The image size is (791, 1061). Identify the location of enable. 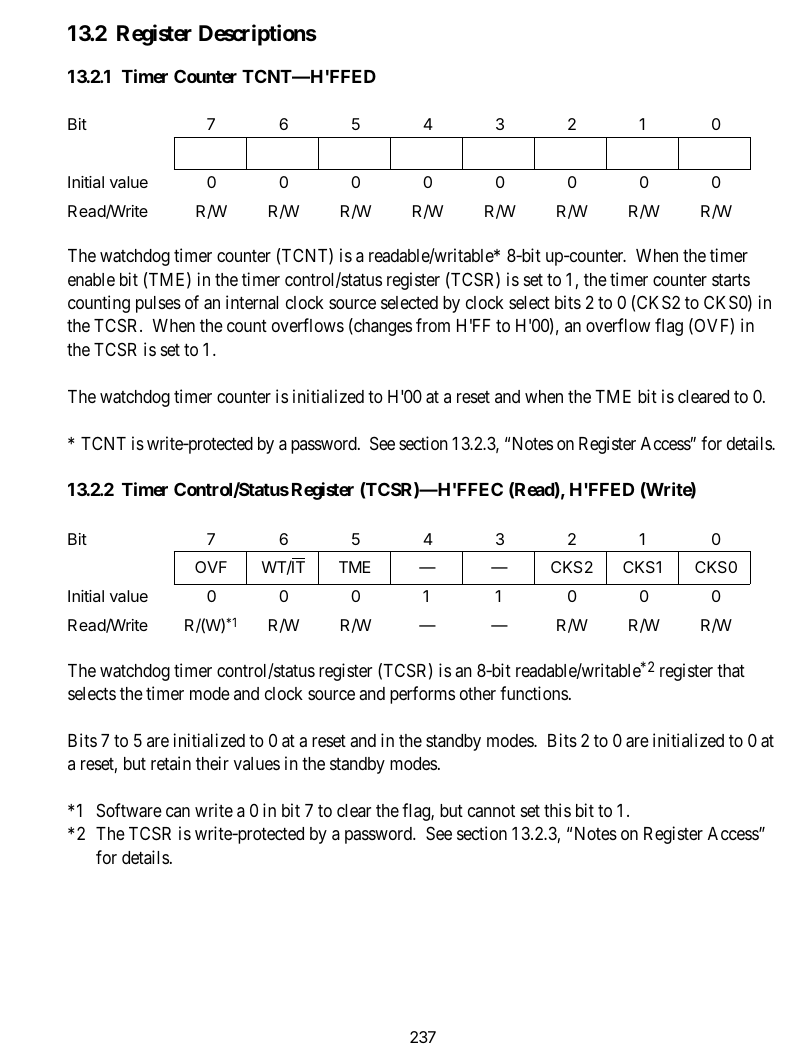
(91, 279).
